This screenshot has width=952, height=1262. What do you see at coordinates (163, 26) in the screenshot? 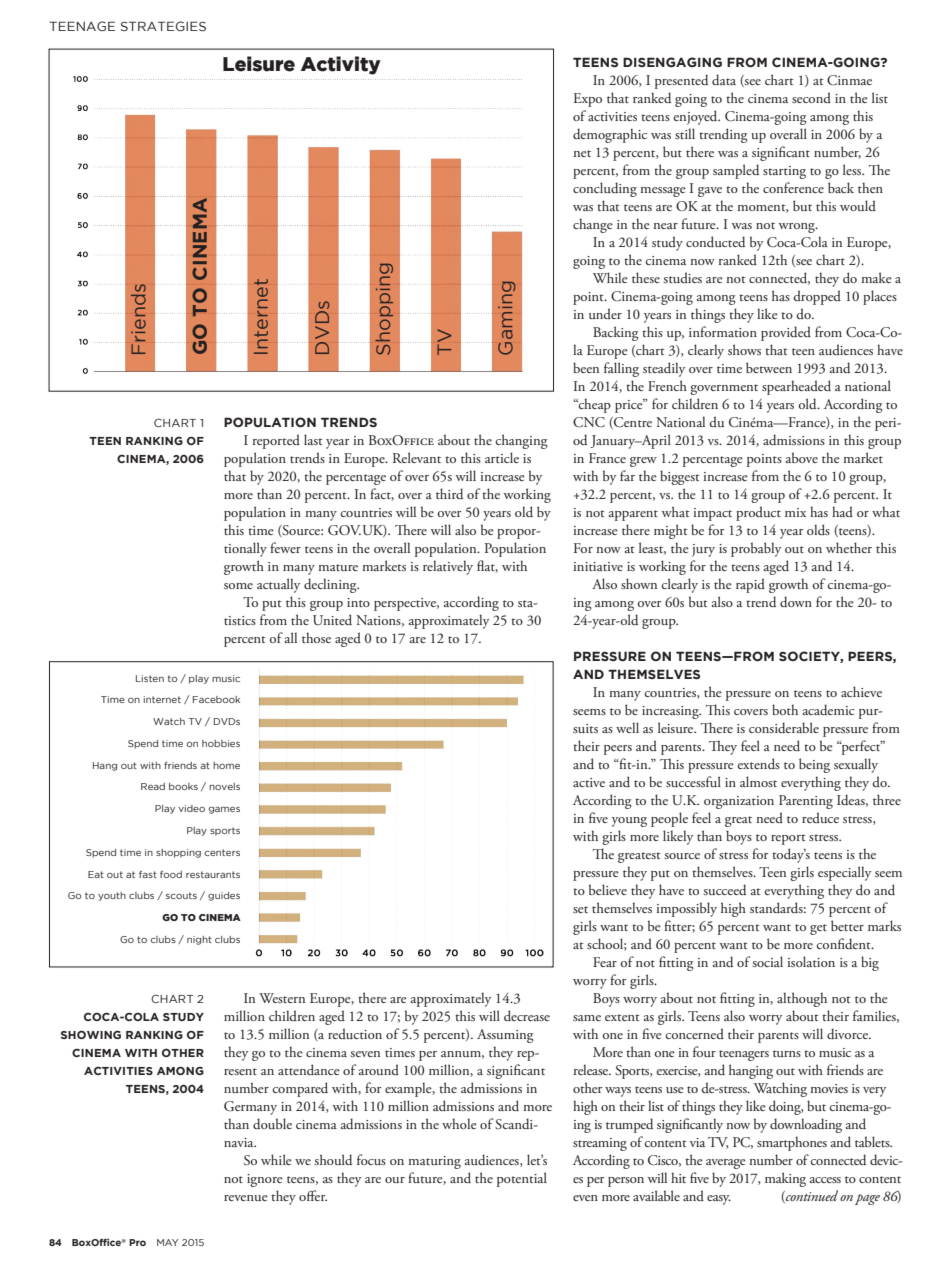
I see `STRATEGIES` at bounding box center [163, 26].
